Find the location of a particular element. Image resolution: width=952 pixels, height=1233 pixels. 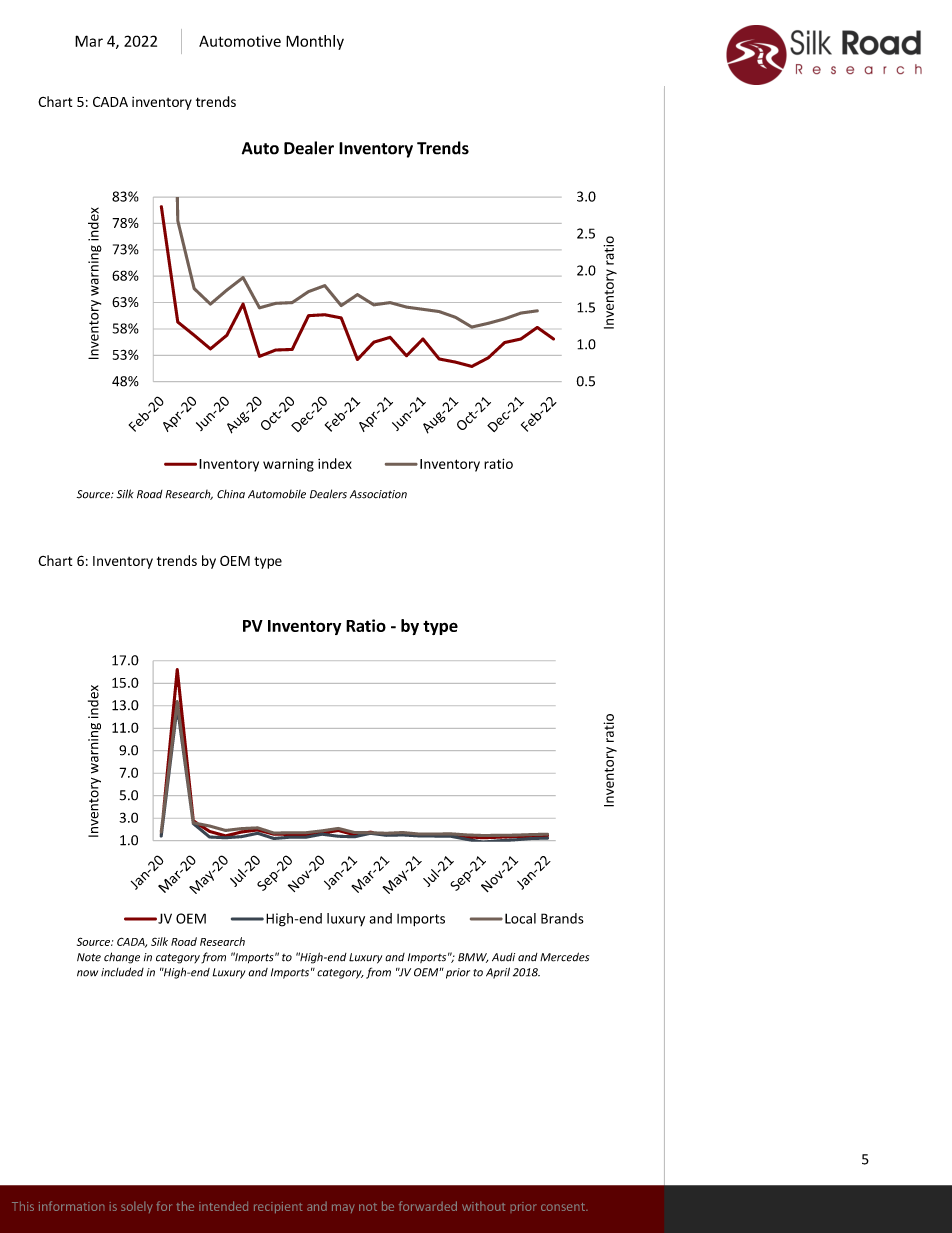

Brands is located at coordinates (562, 918).
